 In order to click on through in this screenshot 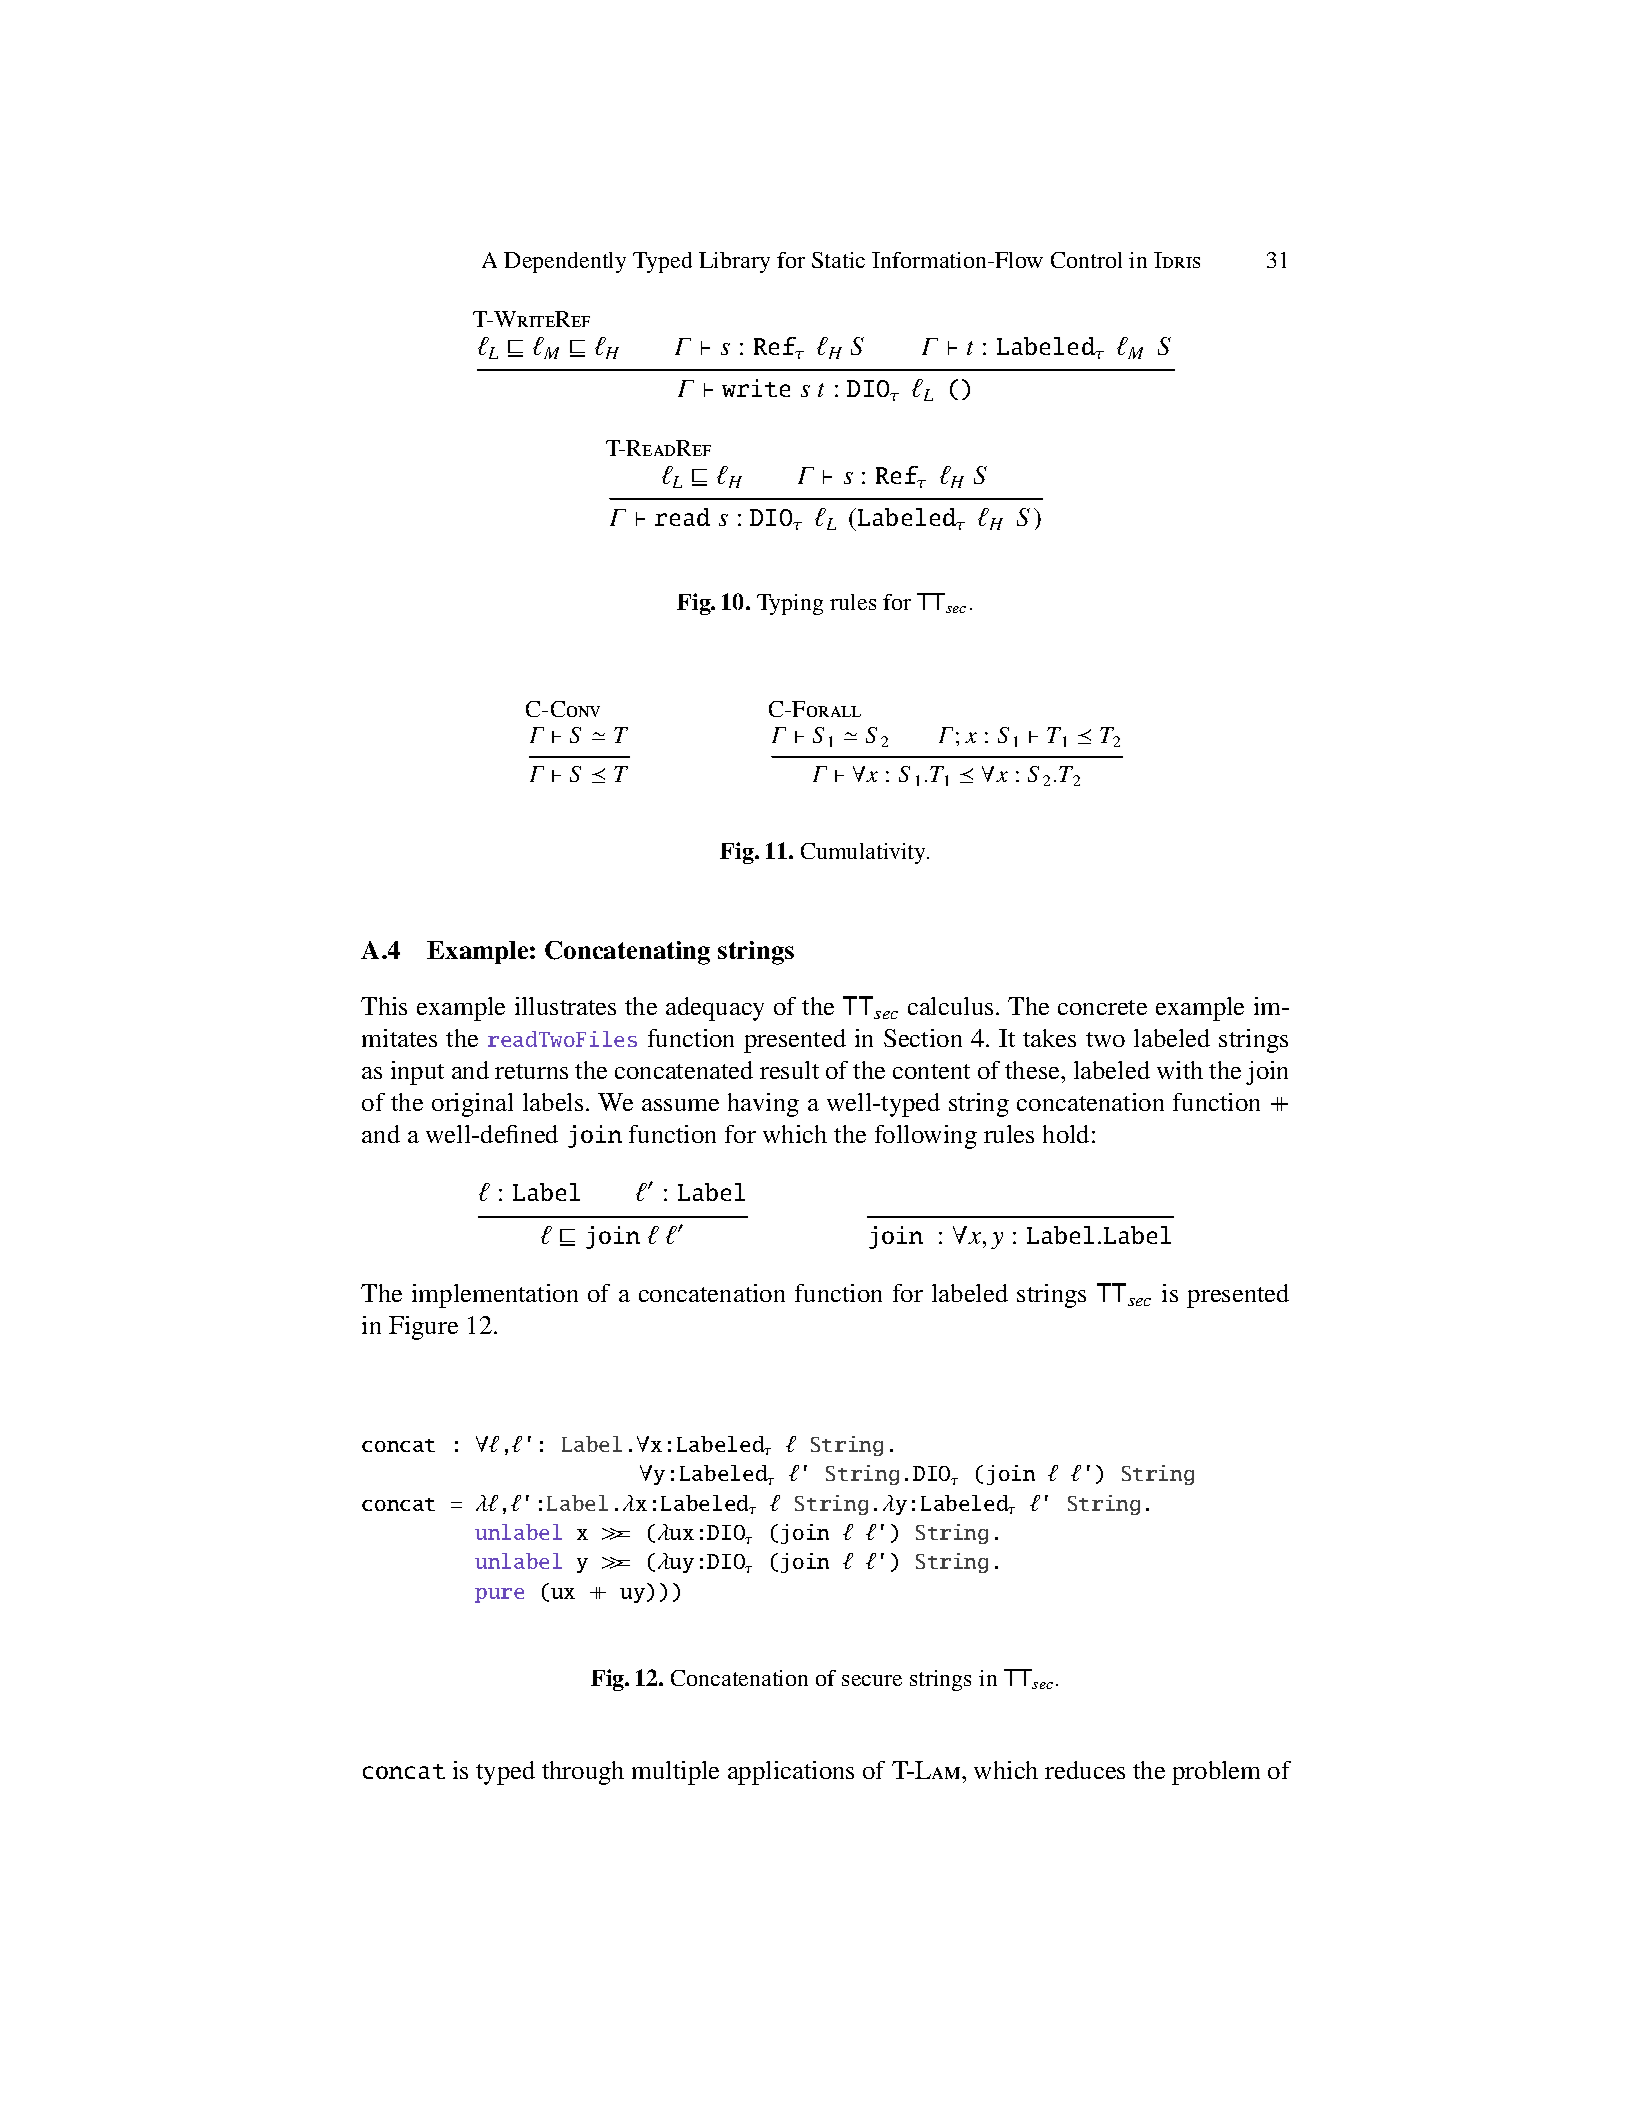, I will do `click(583, 1773)`.
